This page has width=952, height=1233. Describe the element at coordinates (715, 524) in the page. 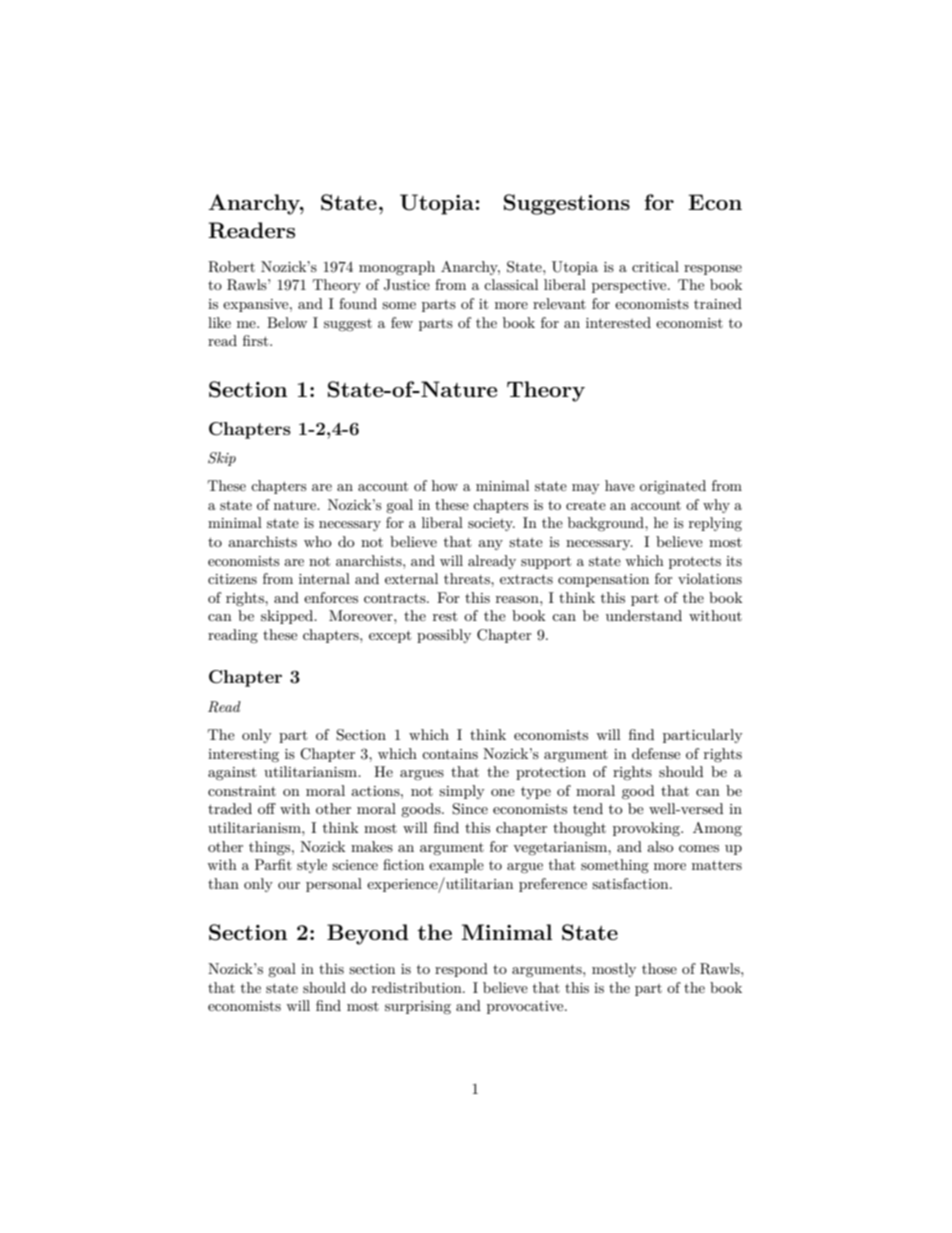

I see `replying` at that location.
